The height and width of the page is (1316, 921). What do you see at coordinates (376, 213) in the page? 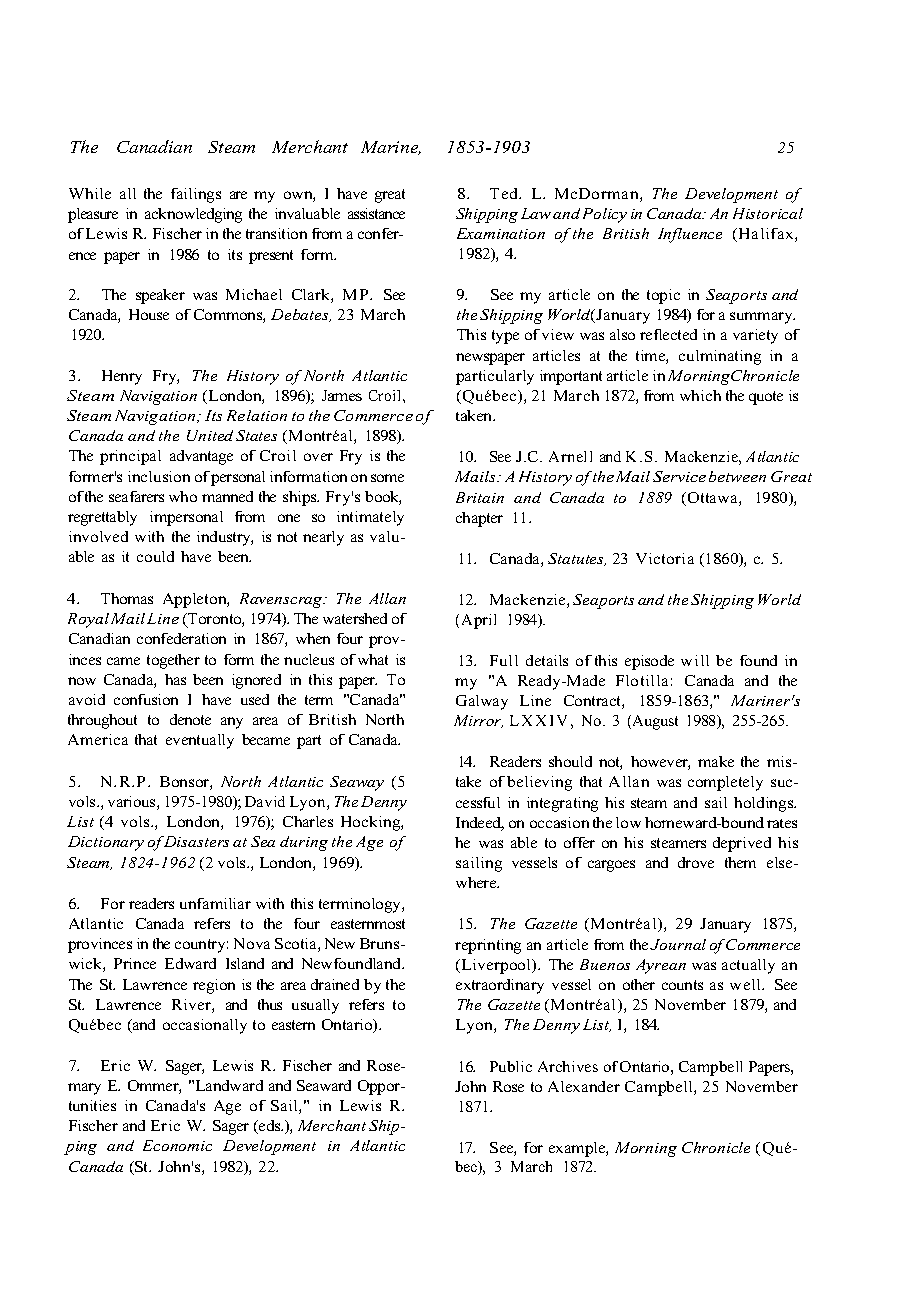
I see `assistance` at bounding box center [376, 213].
